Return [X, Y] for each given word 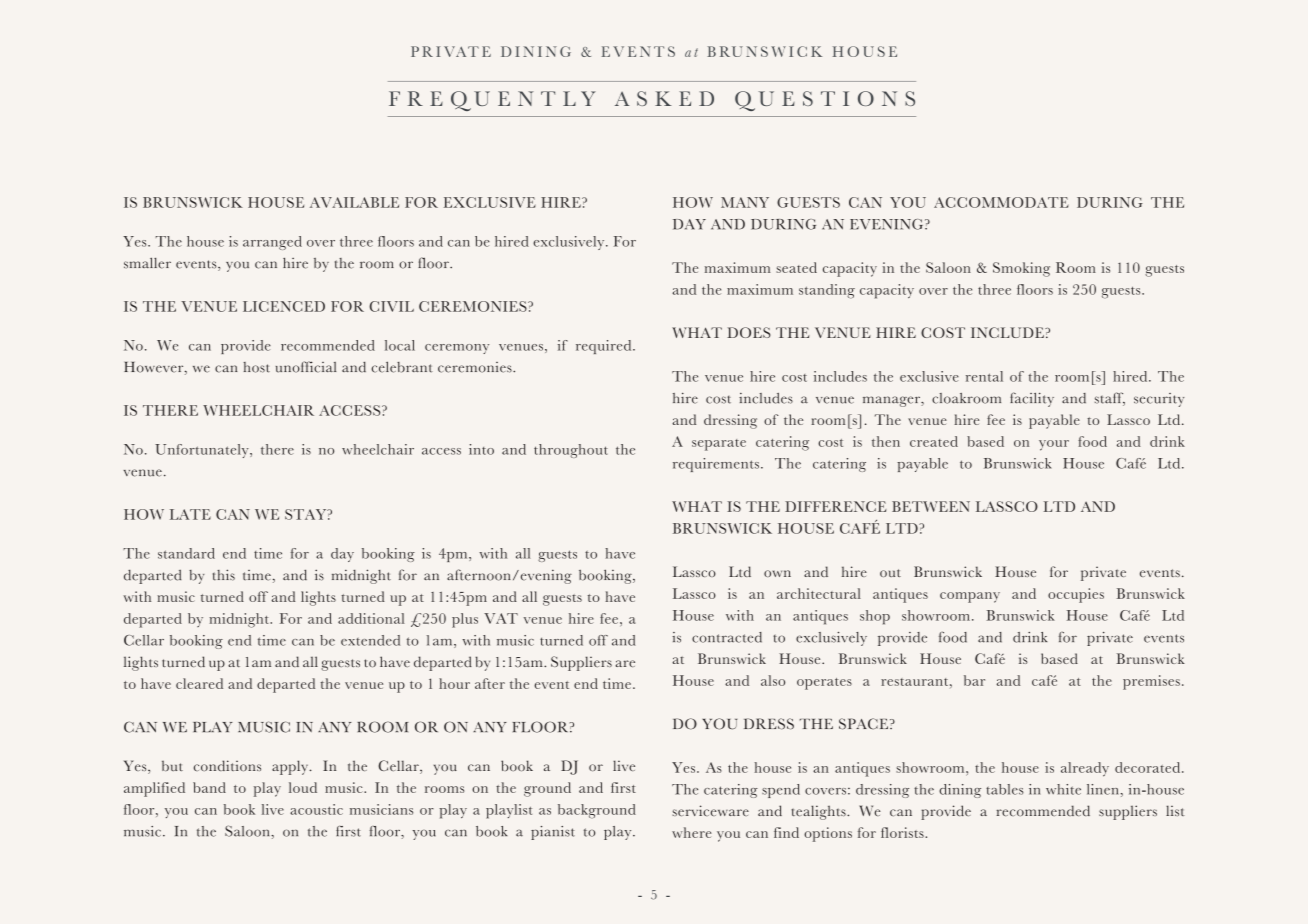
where [692, 832]
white [1063, 789]
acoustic [316, 809]
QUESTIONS [825, 101]
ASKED [664, 98]
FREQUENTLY [492, 101]
